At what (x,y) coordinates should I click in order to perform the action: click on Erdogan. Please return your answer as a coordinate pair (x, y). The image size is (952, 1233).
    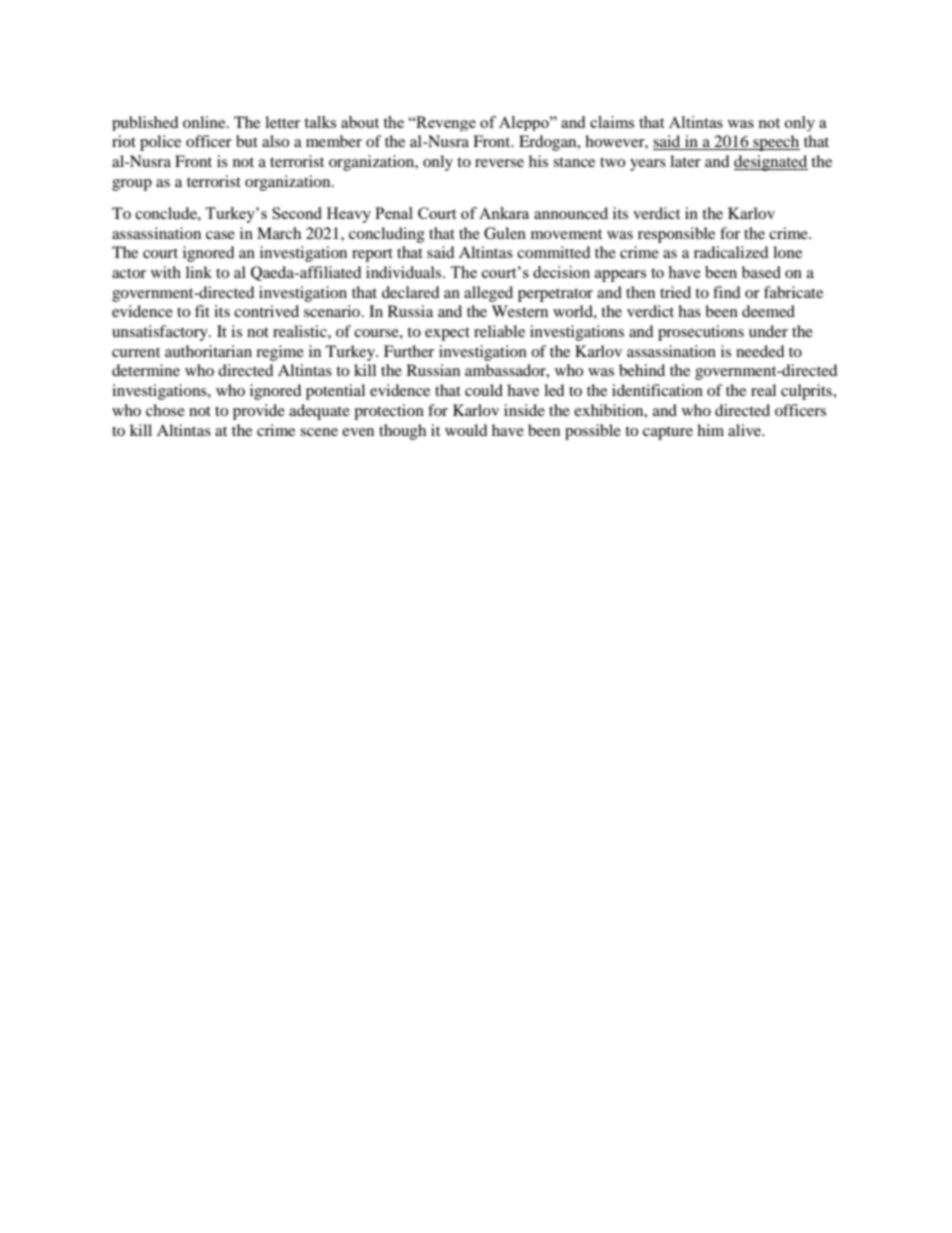
    Looking at the image, I should click on (549, 143).
